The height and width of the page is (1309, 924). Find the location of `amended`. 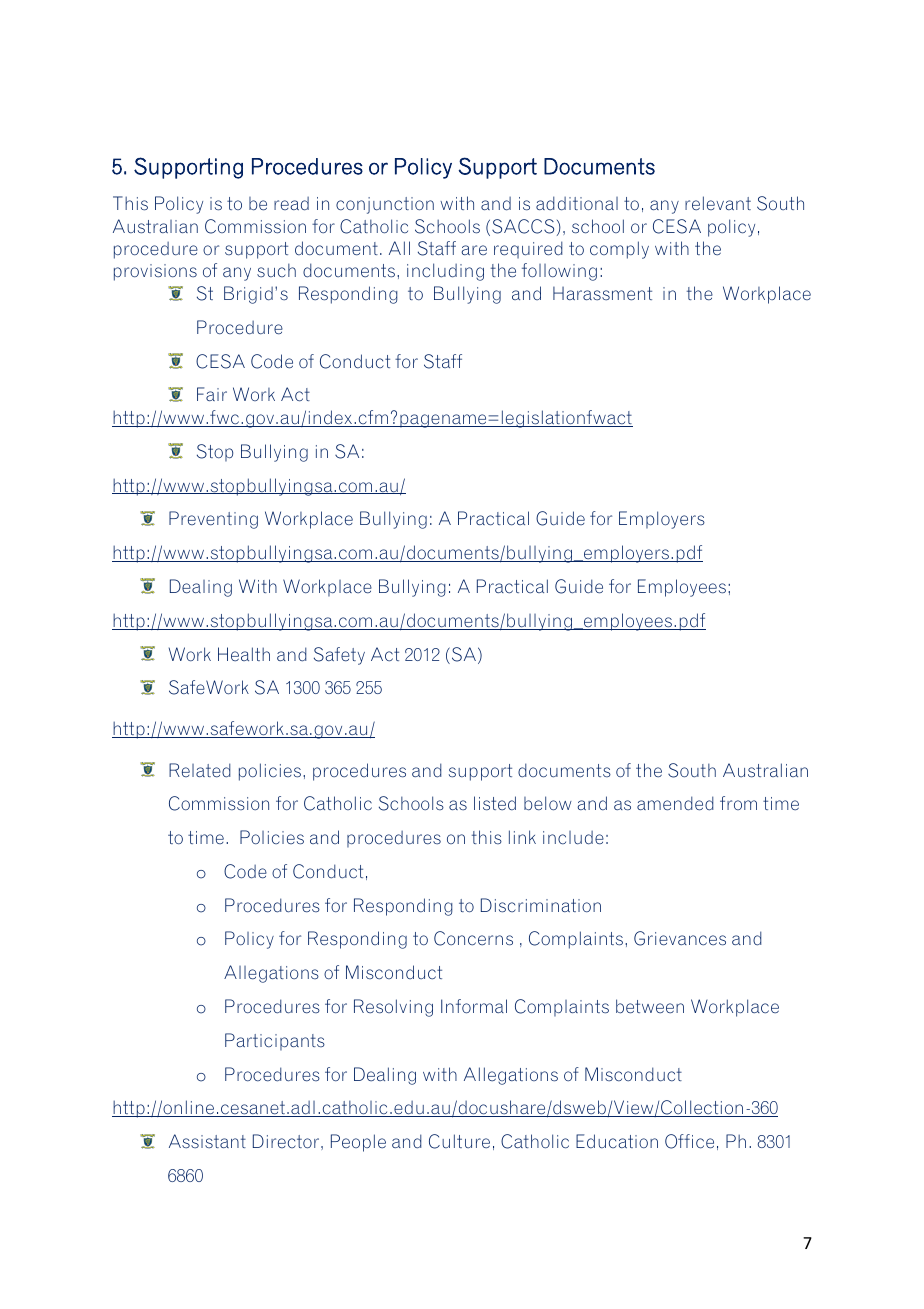

amended is located at coordinates (675, 803).
